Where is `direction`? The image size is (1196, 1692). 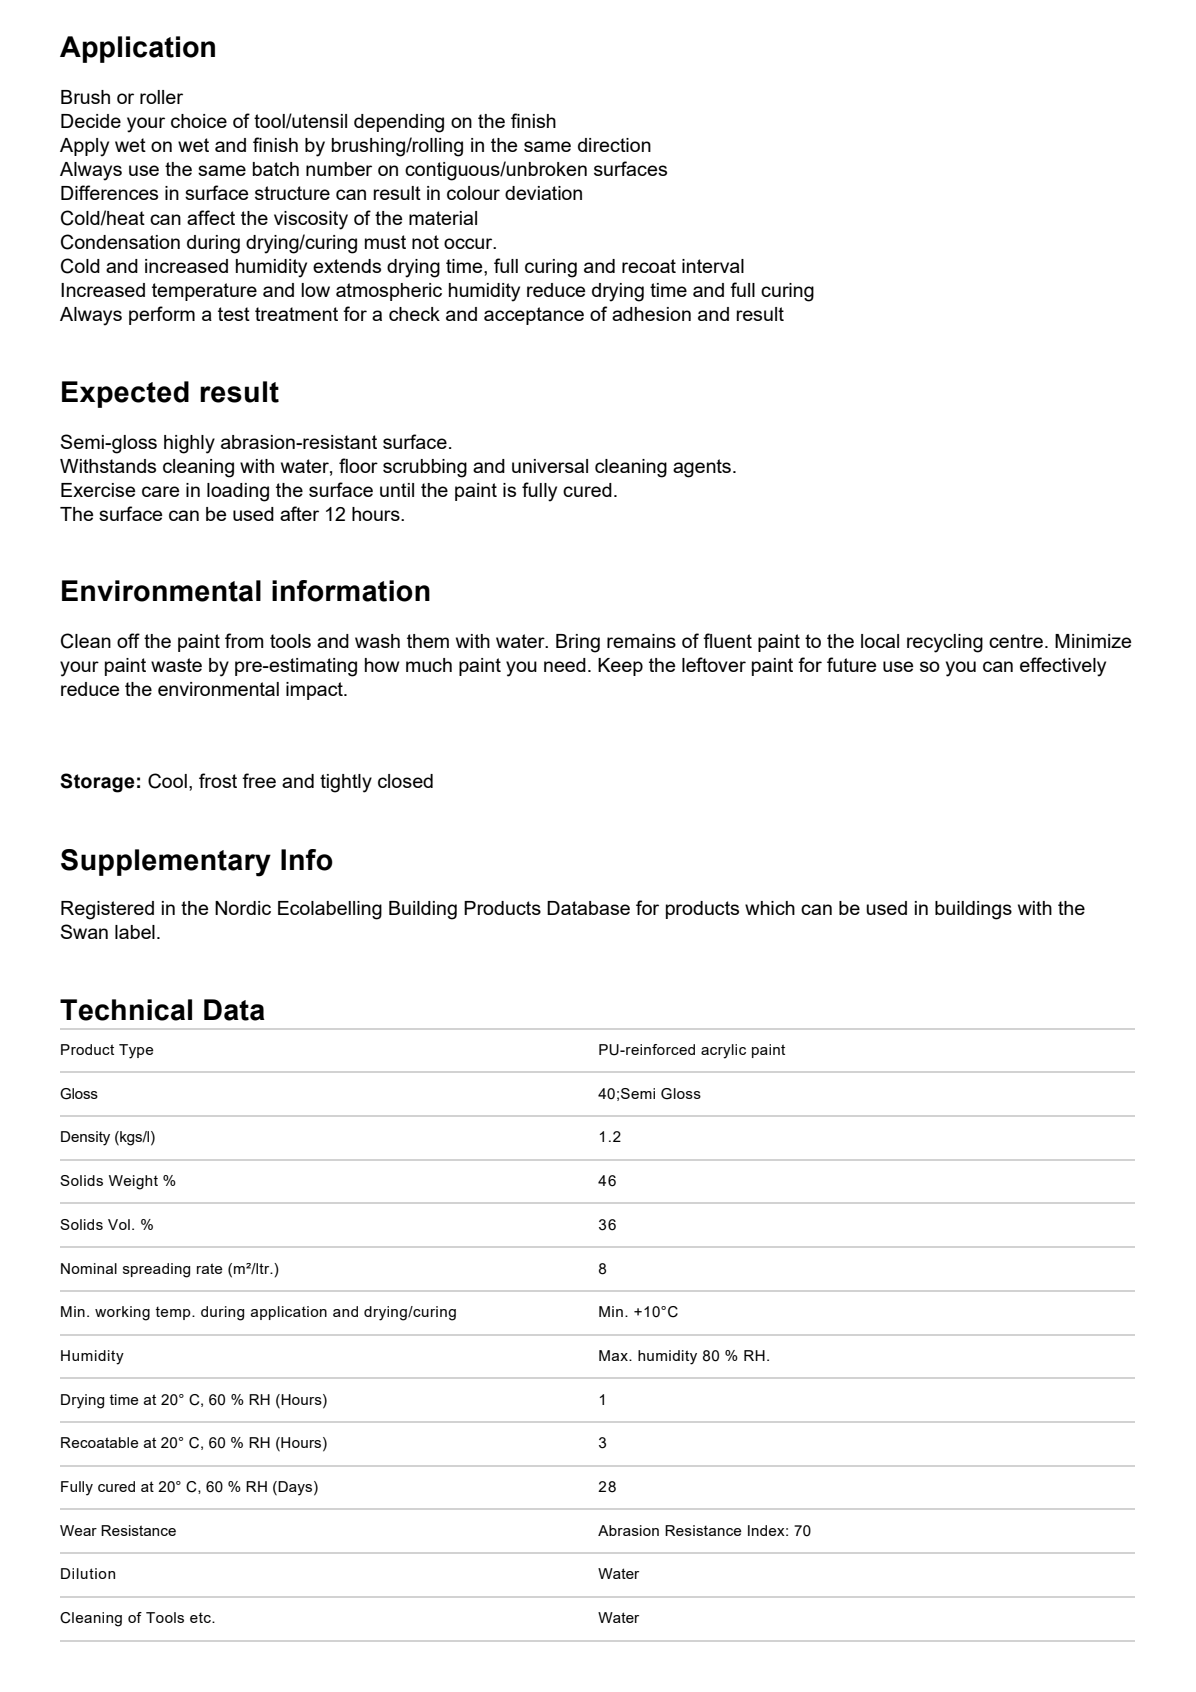
direction is located at coordinates (614, 145).
